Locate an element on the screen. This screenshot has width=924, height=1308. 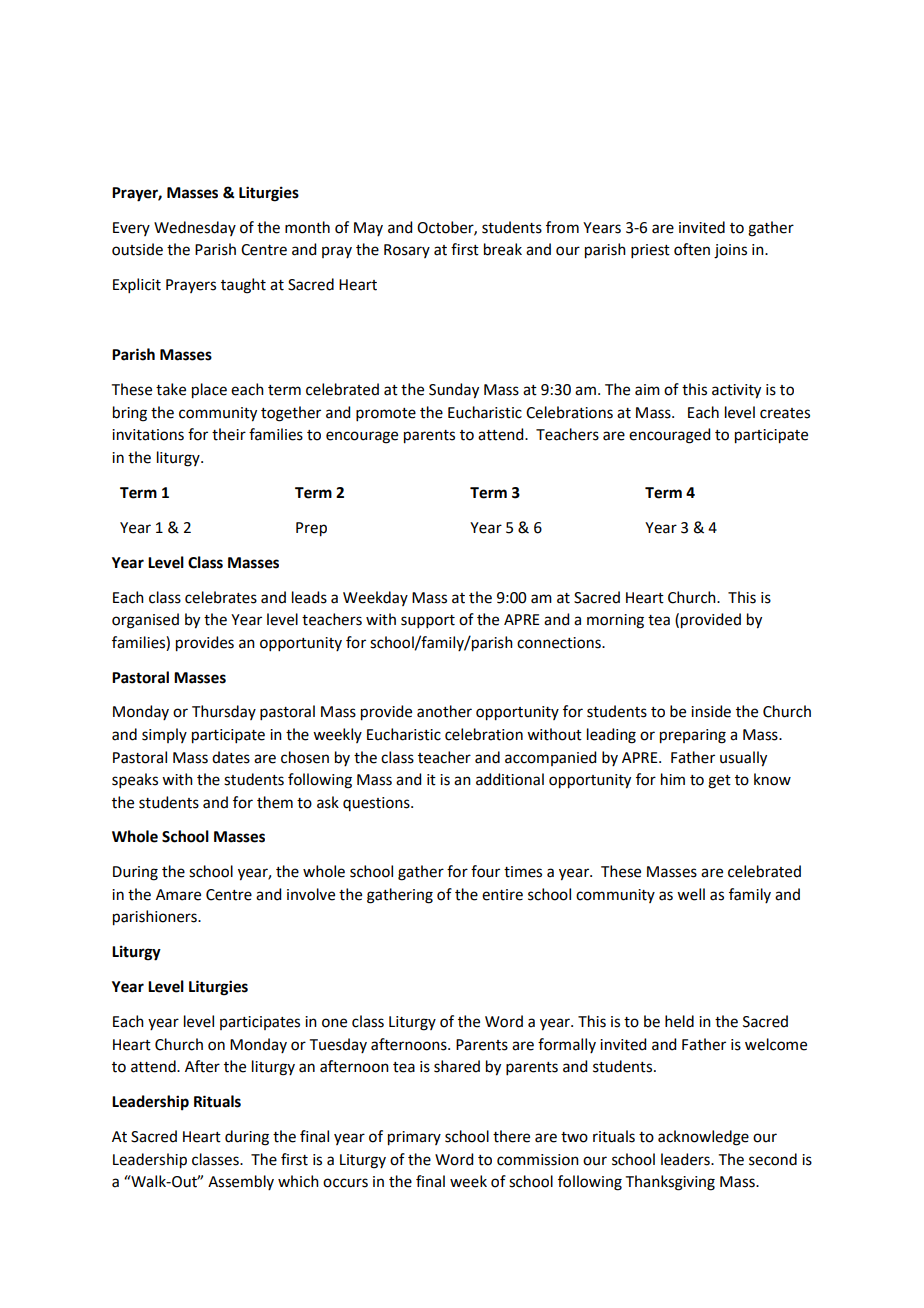
often is located at coordinates (692, 249).
